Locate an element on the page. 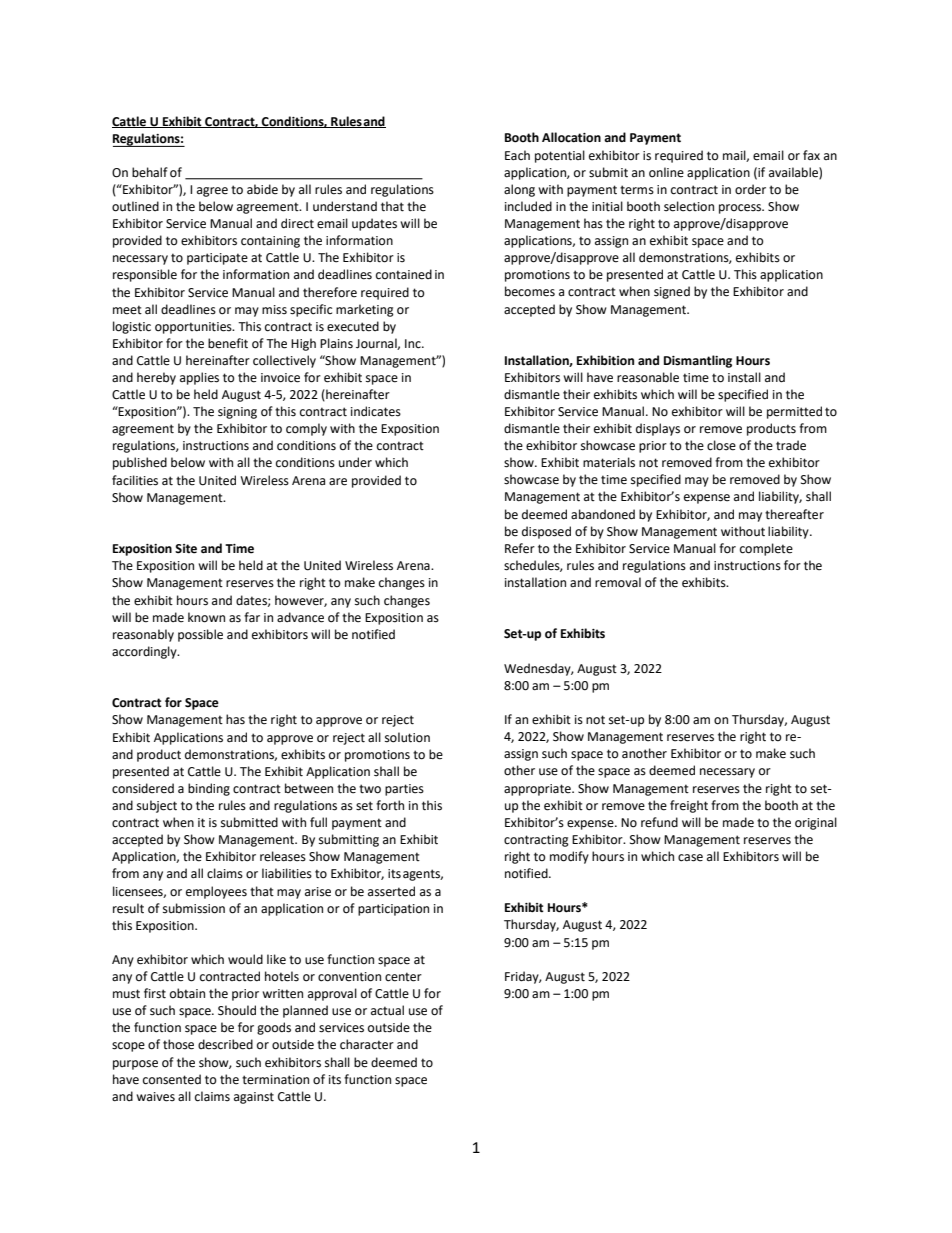 The height and width of the page is (1233, 952). Refer is located at coordinates (520, 548).
